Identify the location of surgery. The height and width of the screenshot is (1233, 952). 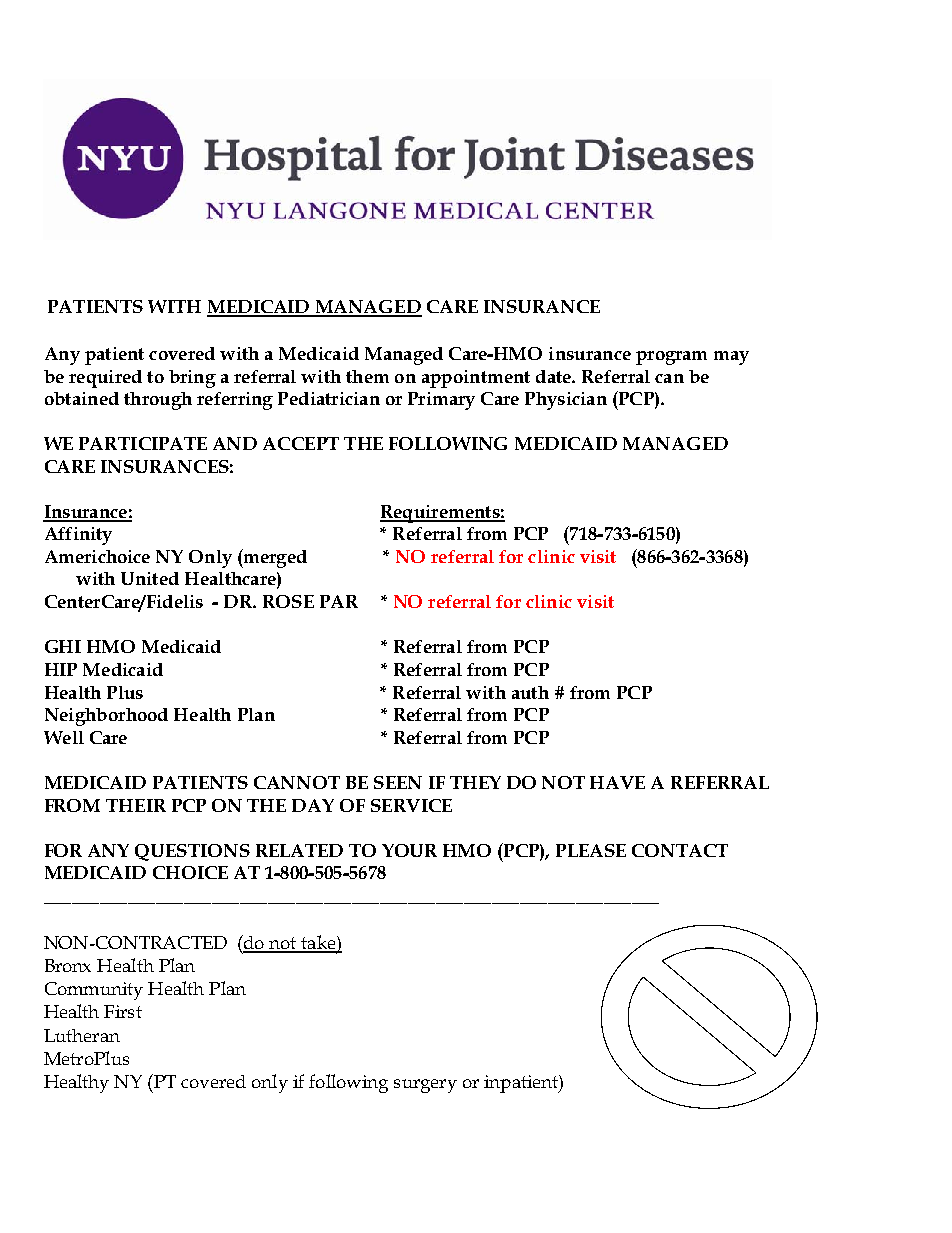
(425, 1086).
